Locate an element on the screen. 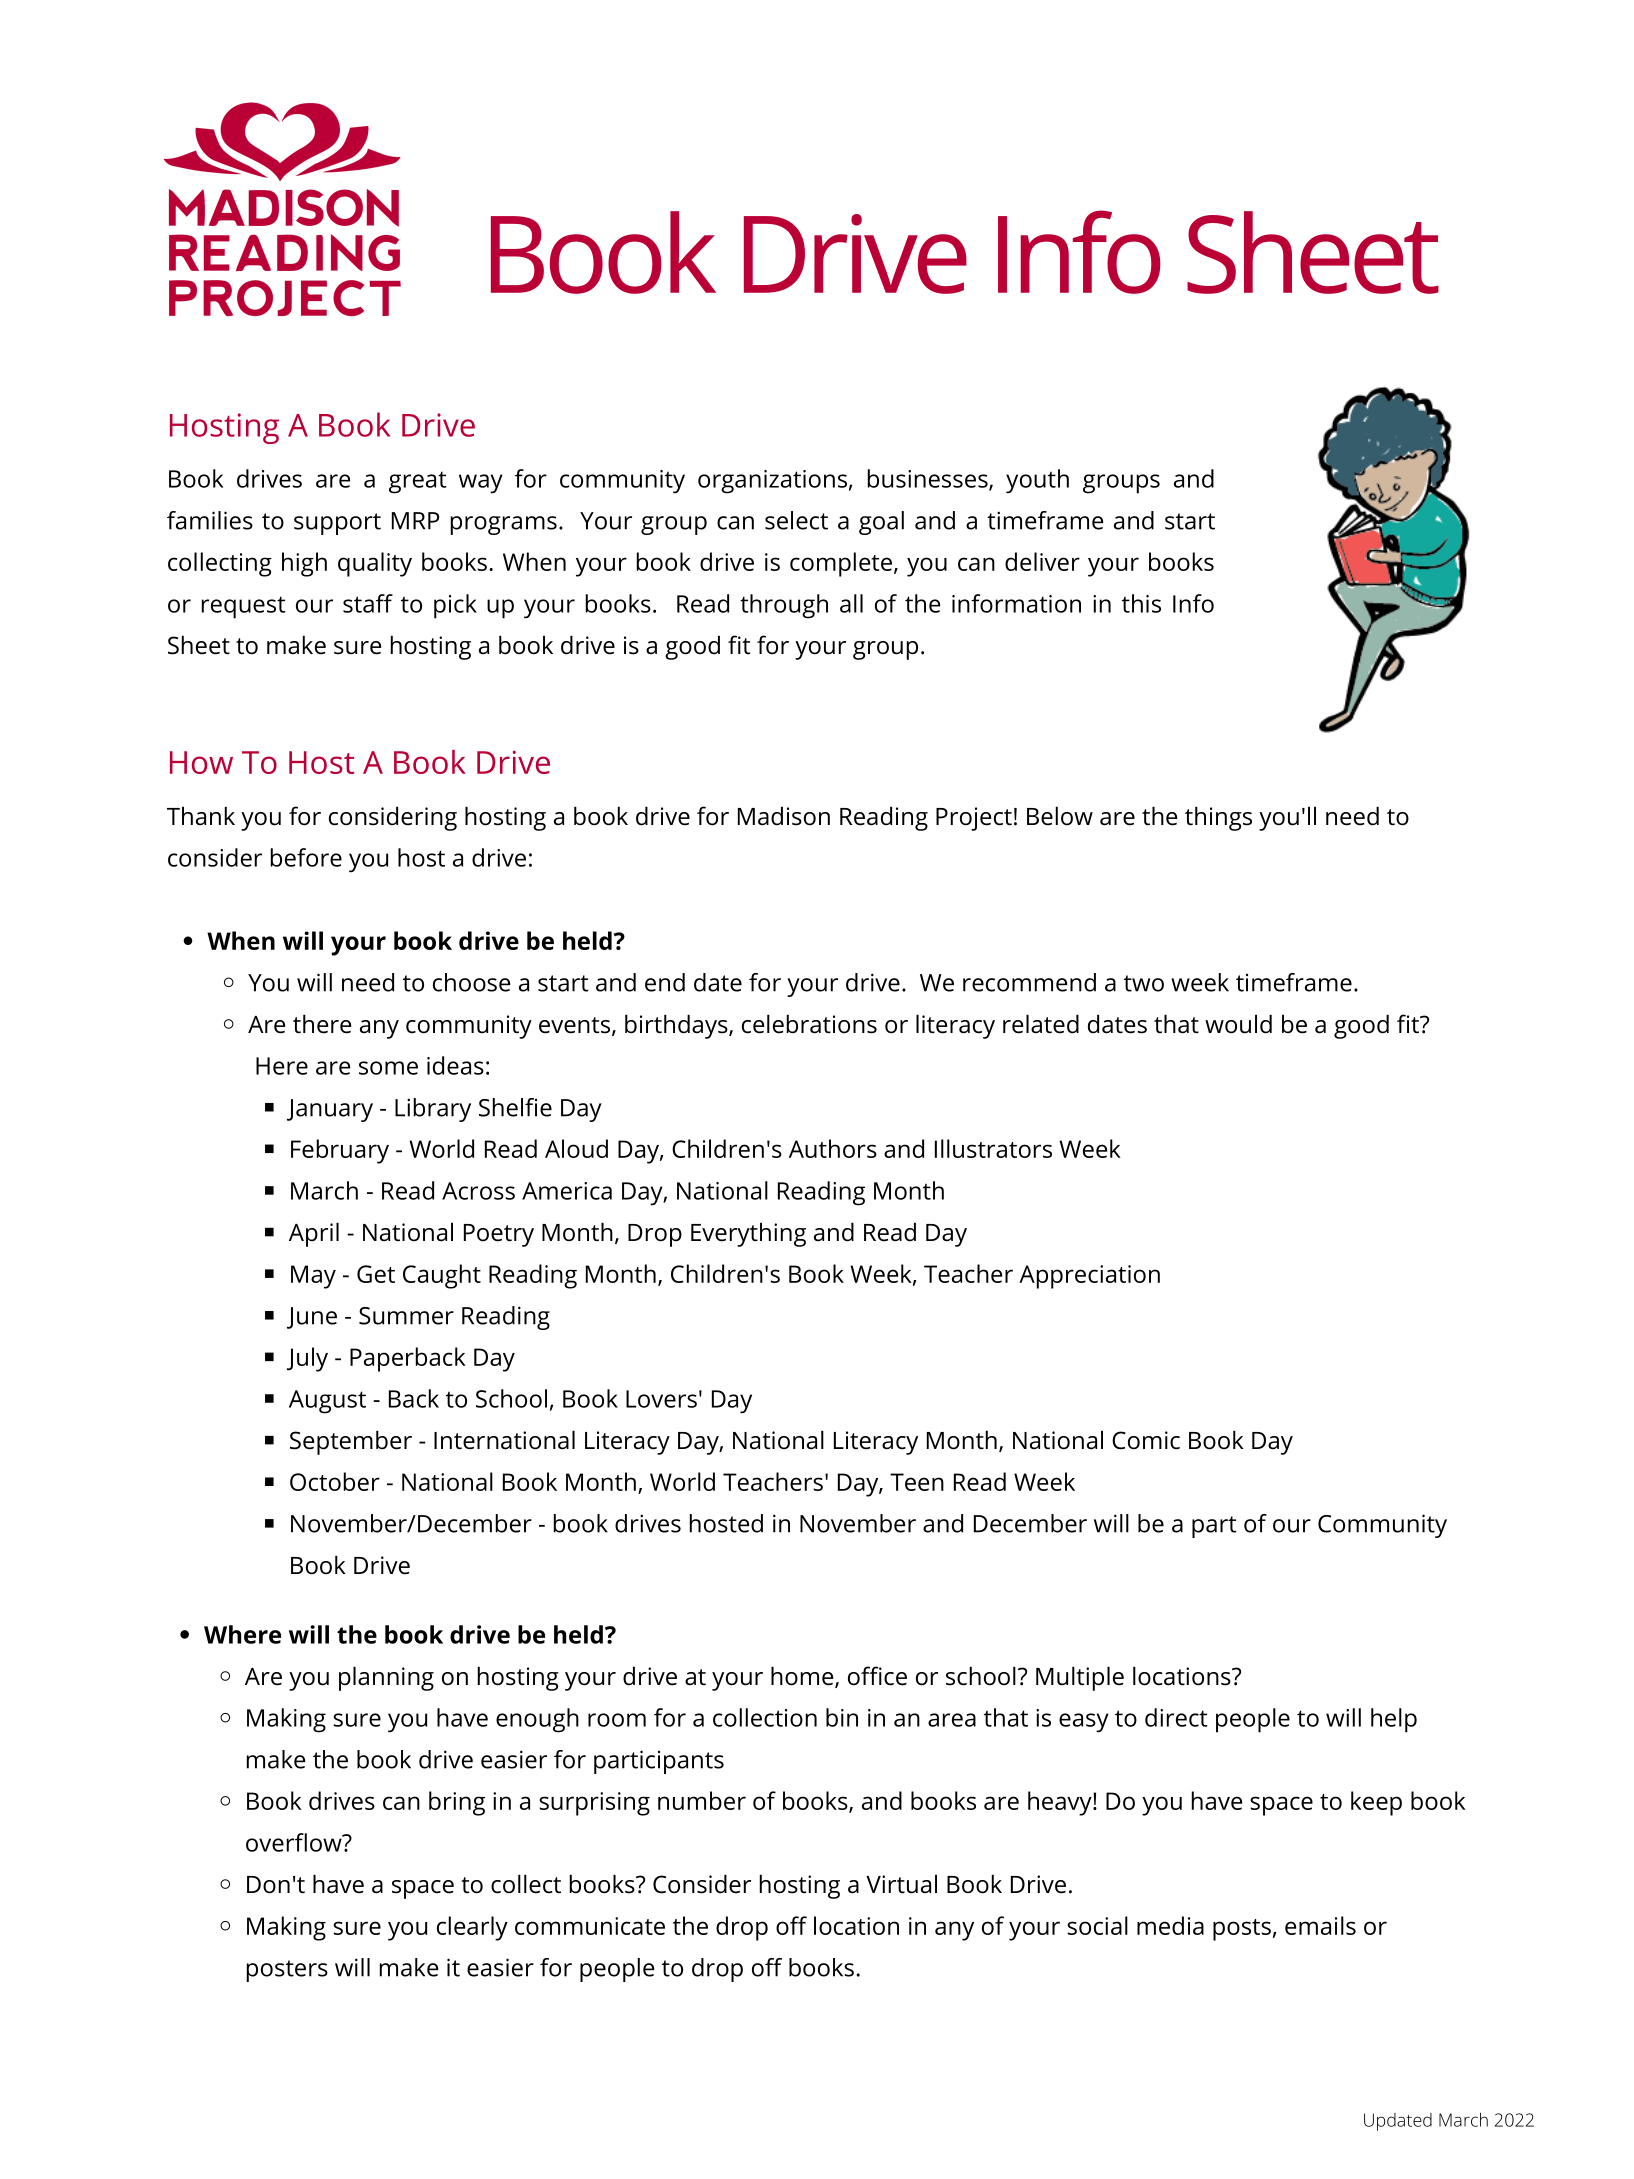 The image size is (1634, 2179). this is located at coordinates (1141, 603).
